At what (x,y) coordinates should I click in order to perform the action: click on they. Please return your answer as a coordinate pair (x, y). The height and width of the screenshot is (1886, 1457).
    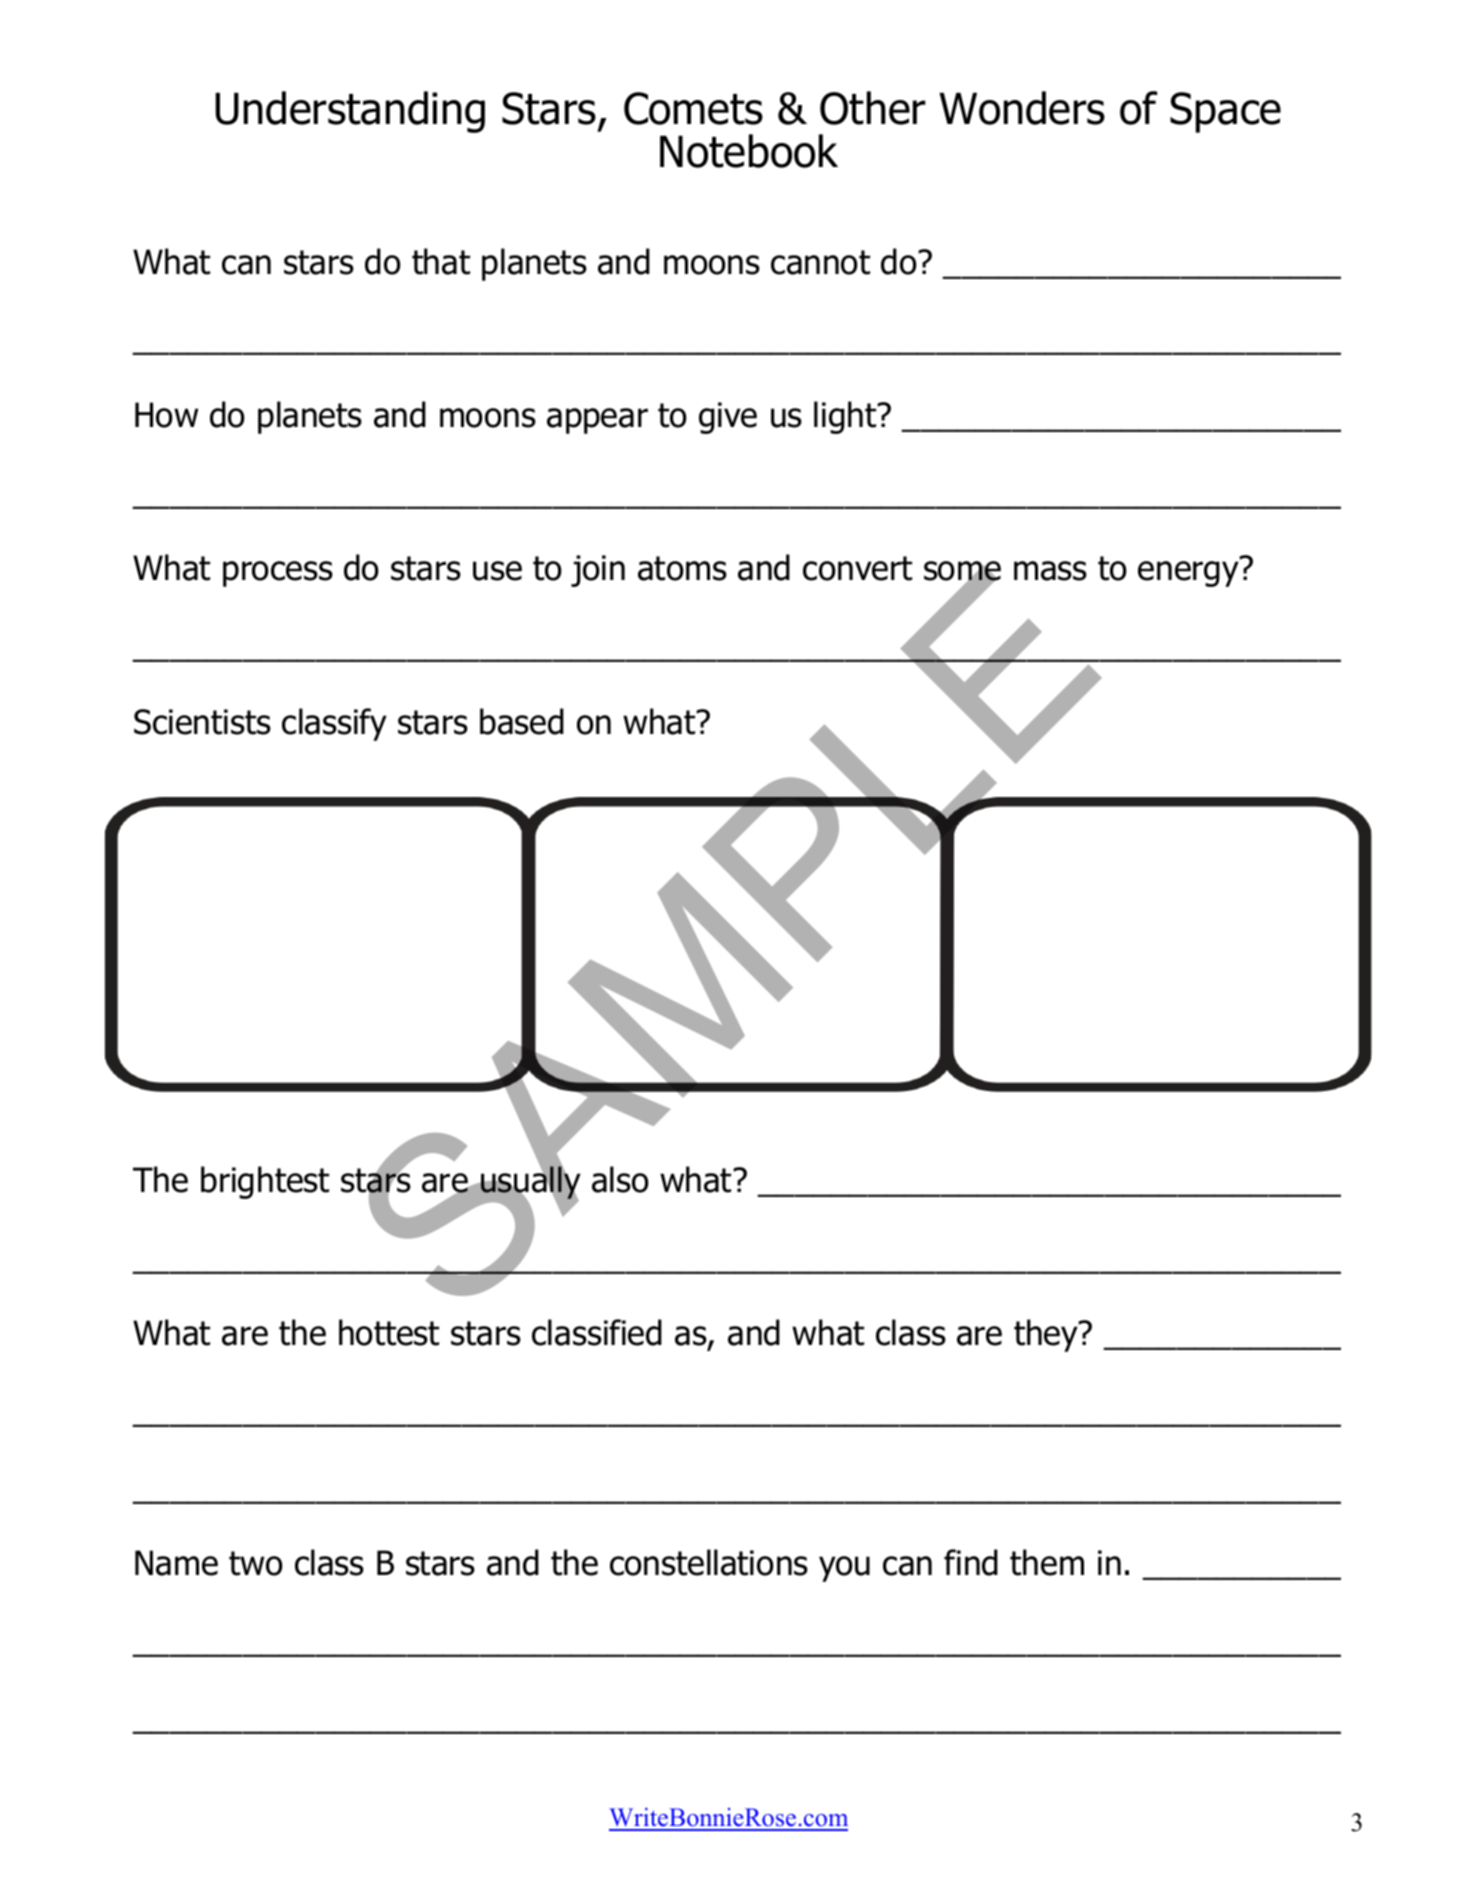
    Looking at the image, I should click on (1047, 1335).
